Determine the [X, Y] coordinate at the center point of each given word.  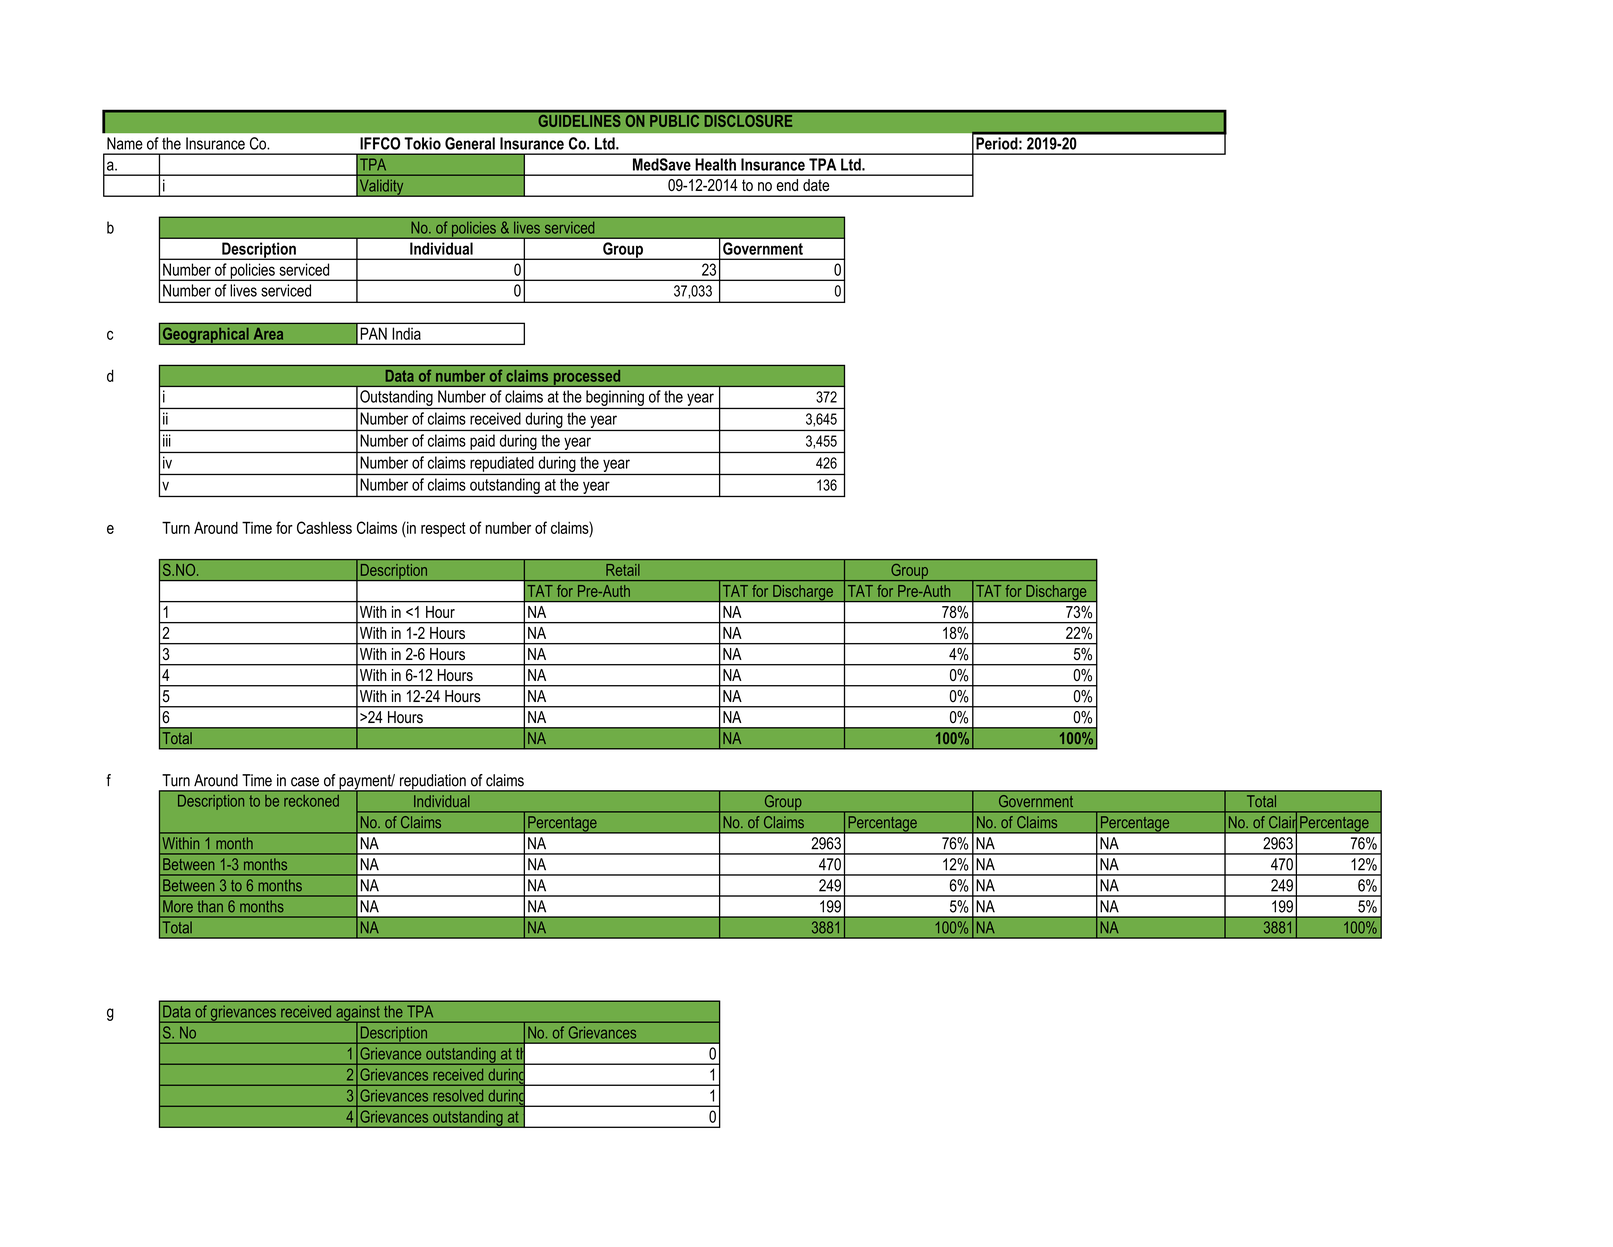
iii [167, 440]
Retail [622, 570]
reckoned [311, 801]
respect [443, 529]
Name [125, 143]
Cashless [324, 527]
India [407, 334]
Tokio [423, 143]
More [178, 906]
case [305, 782]
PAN [374, 334]
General [470, 143]
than [210, 906]
